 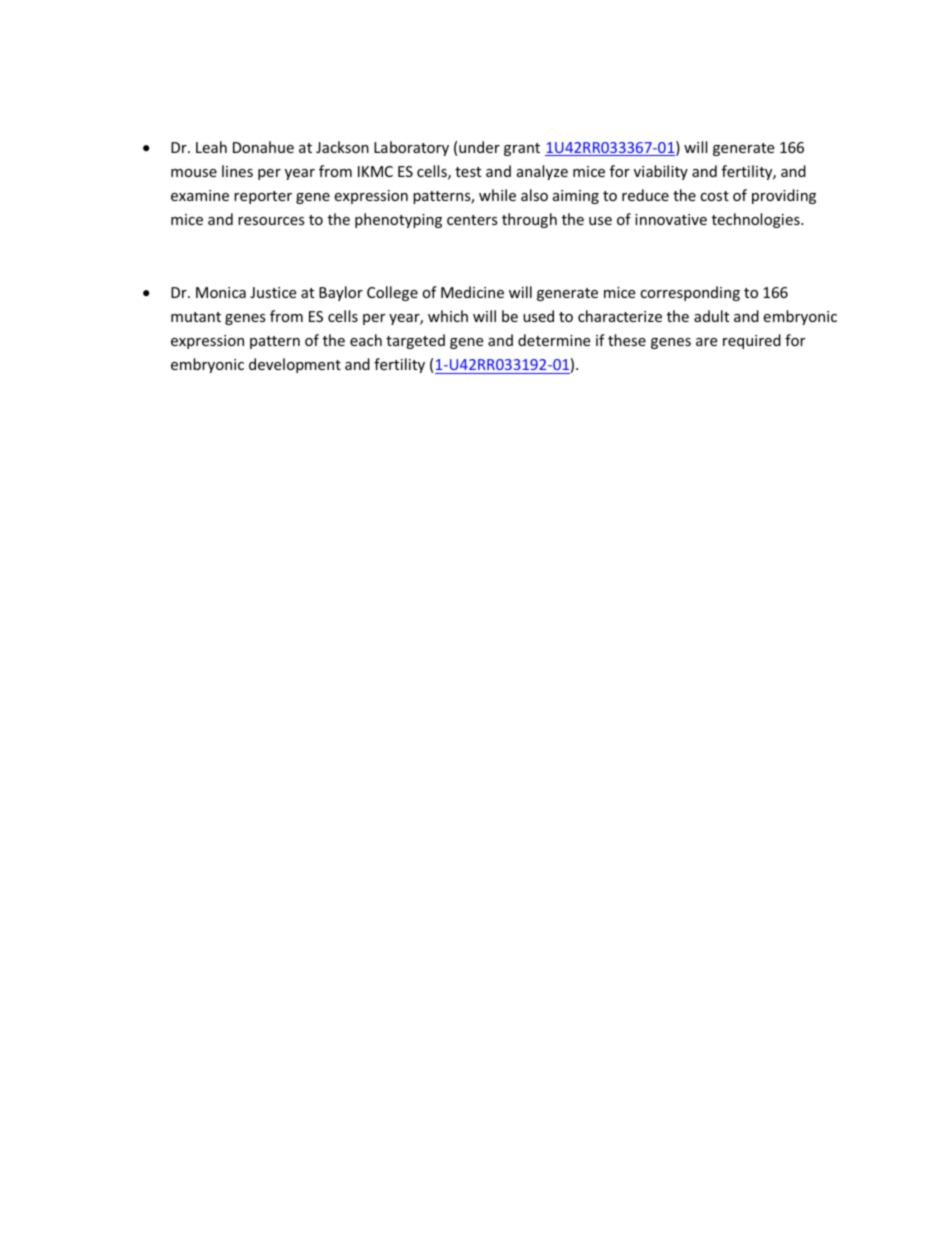 What do you see at coordinates (757, 220) in the image?
I see `technologies` at bounding box center [757, 220].
